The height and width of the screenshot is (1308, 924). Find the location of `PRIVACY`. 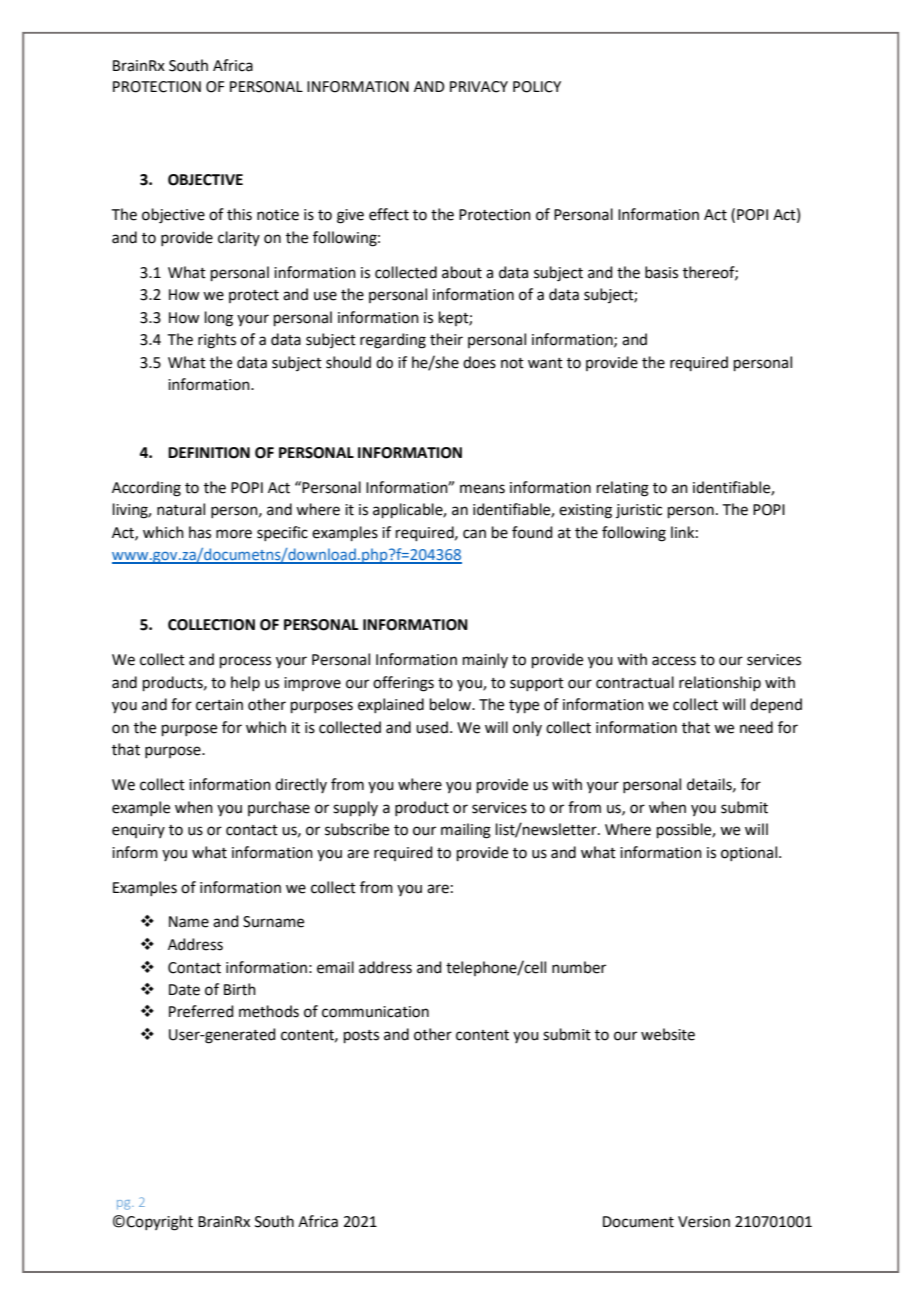

PRIVACY is located at coordinates (479, 87).
